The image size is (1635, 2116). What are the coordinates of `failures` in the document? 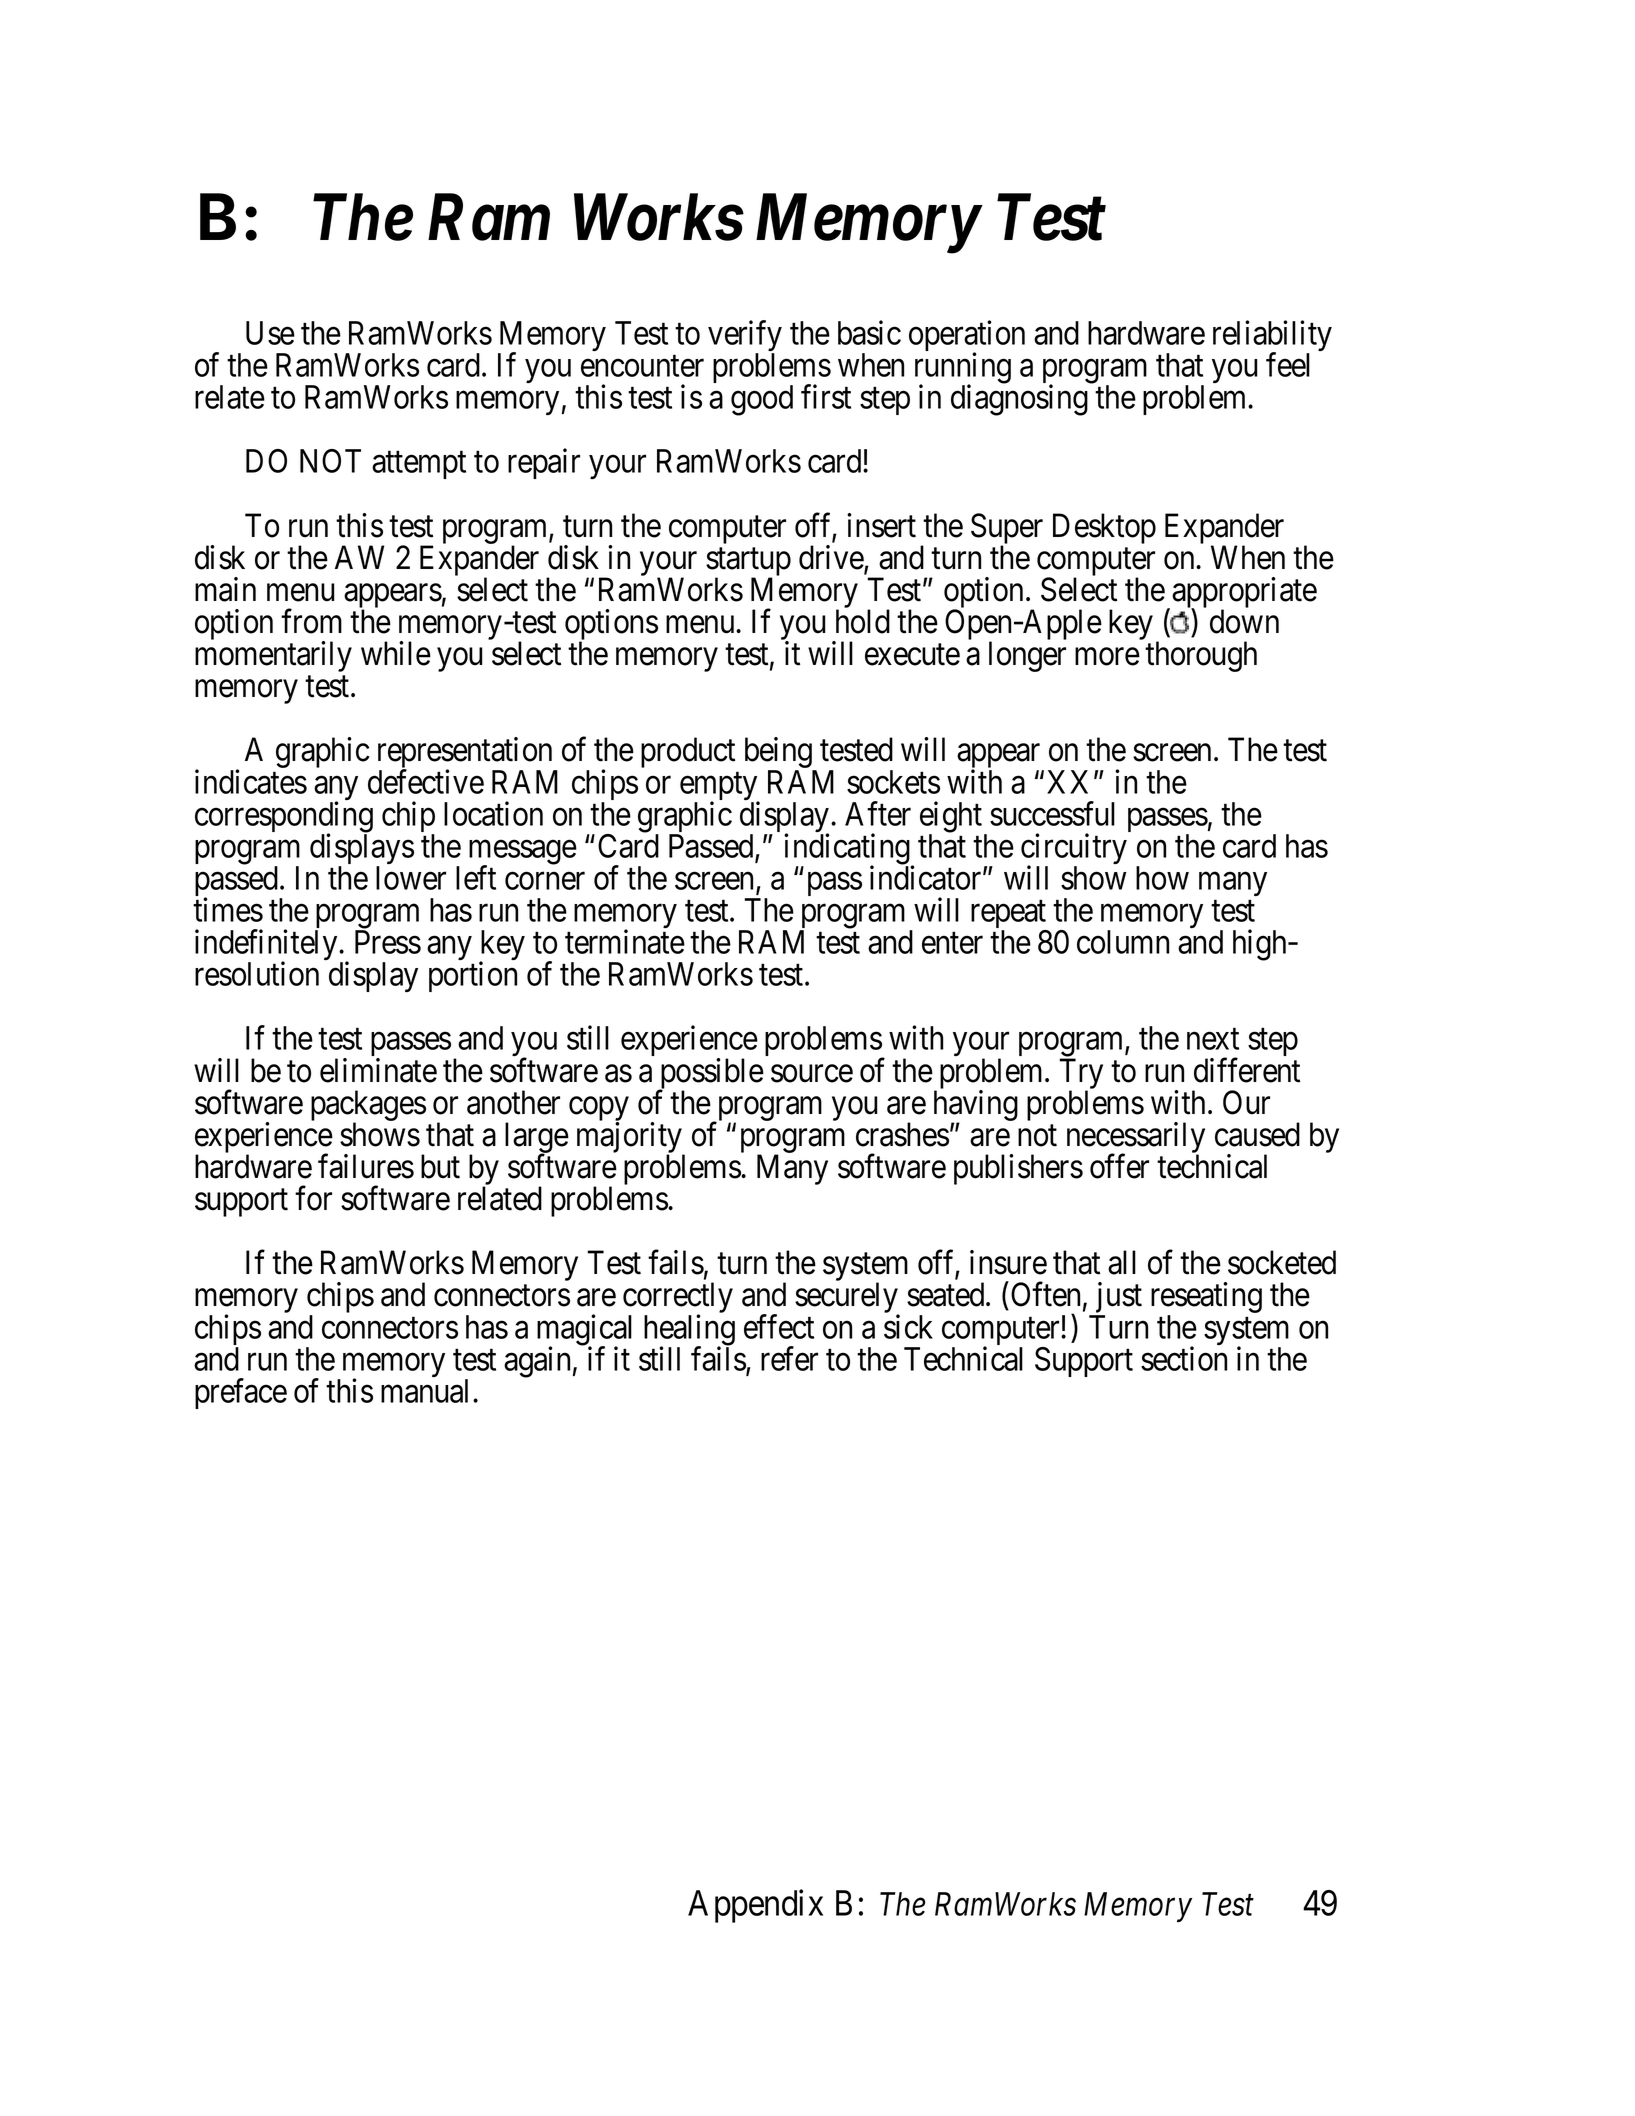 It's located at (366, 1166).
